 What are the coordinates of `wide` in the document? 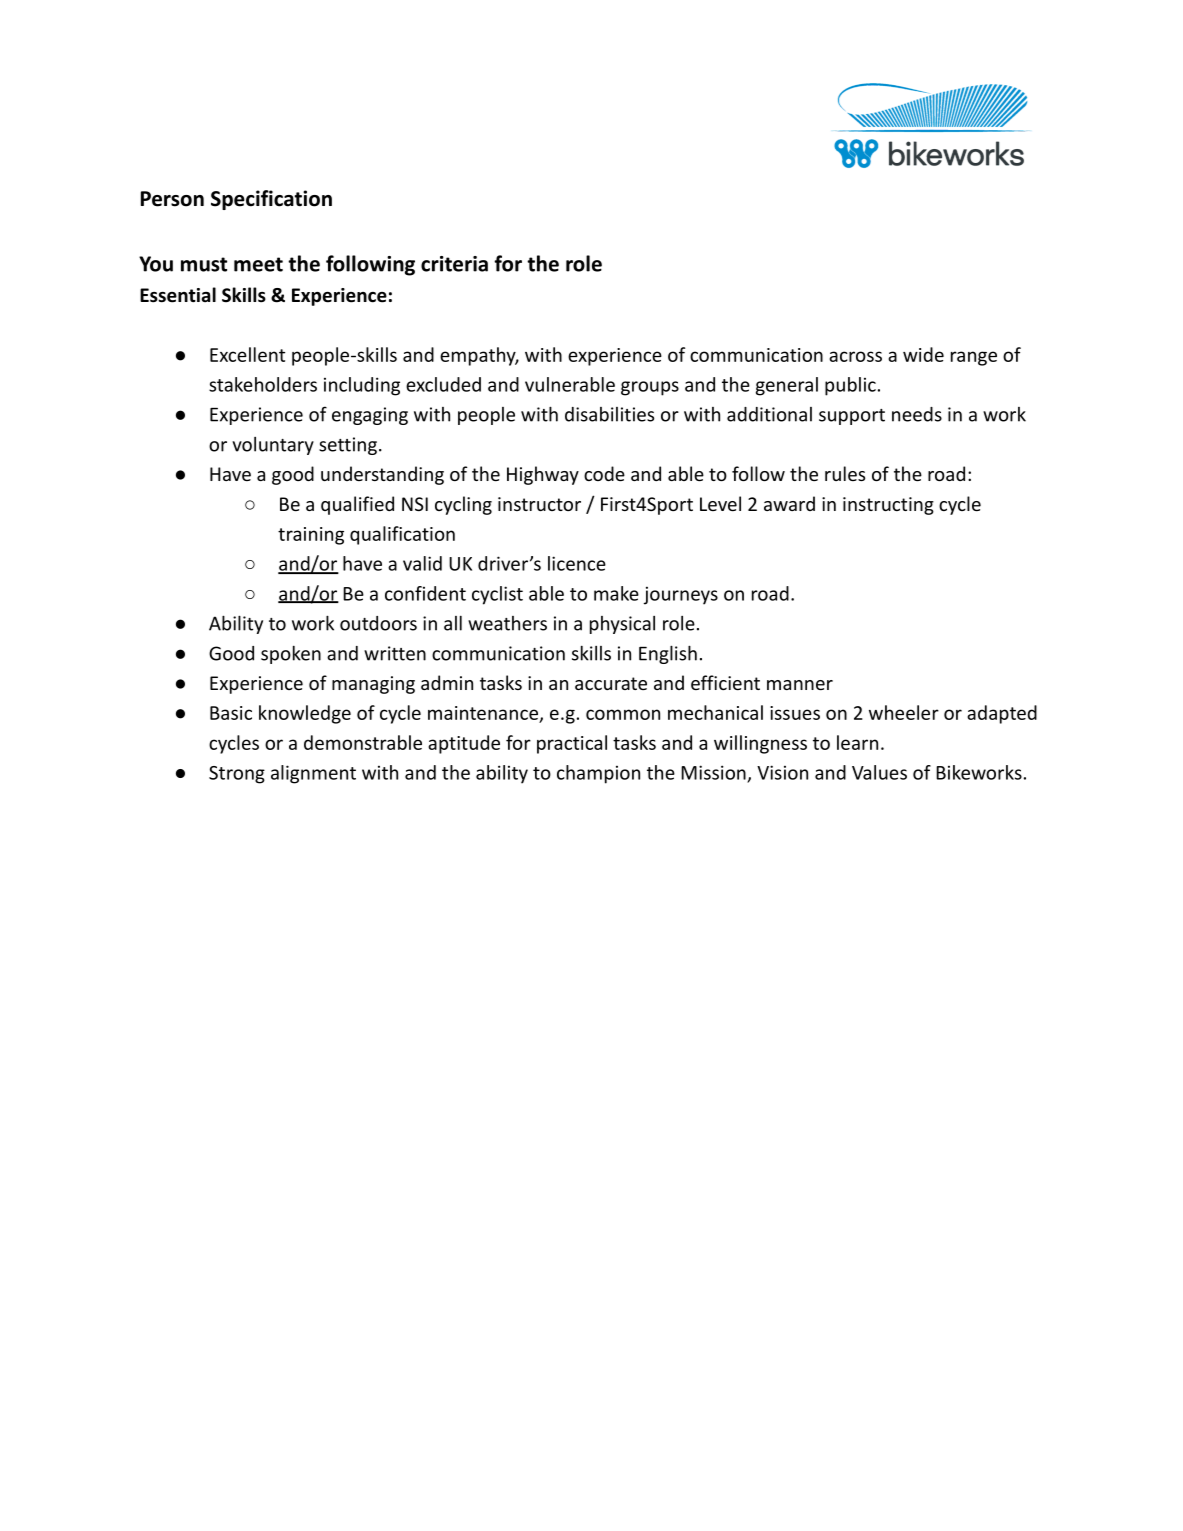 It's located at (923, 354).
